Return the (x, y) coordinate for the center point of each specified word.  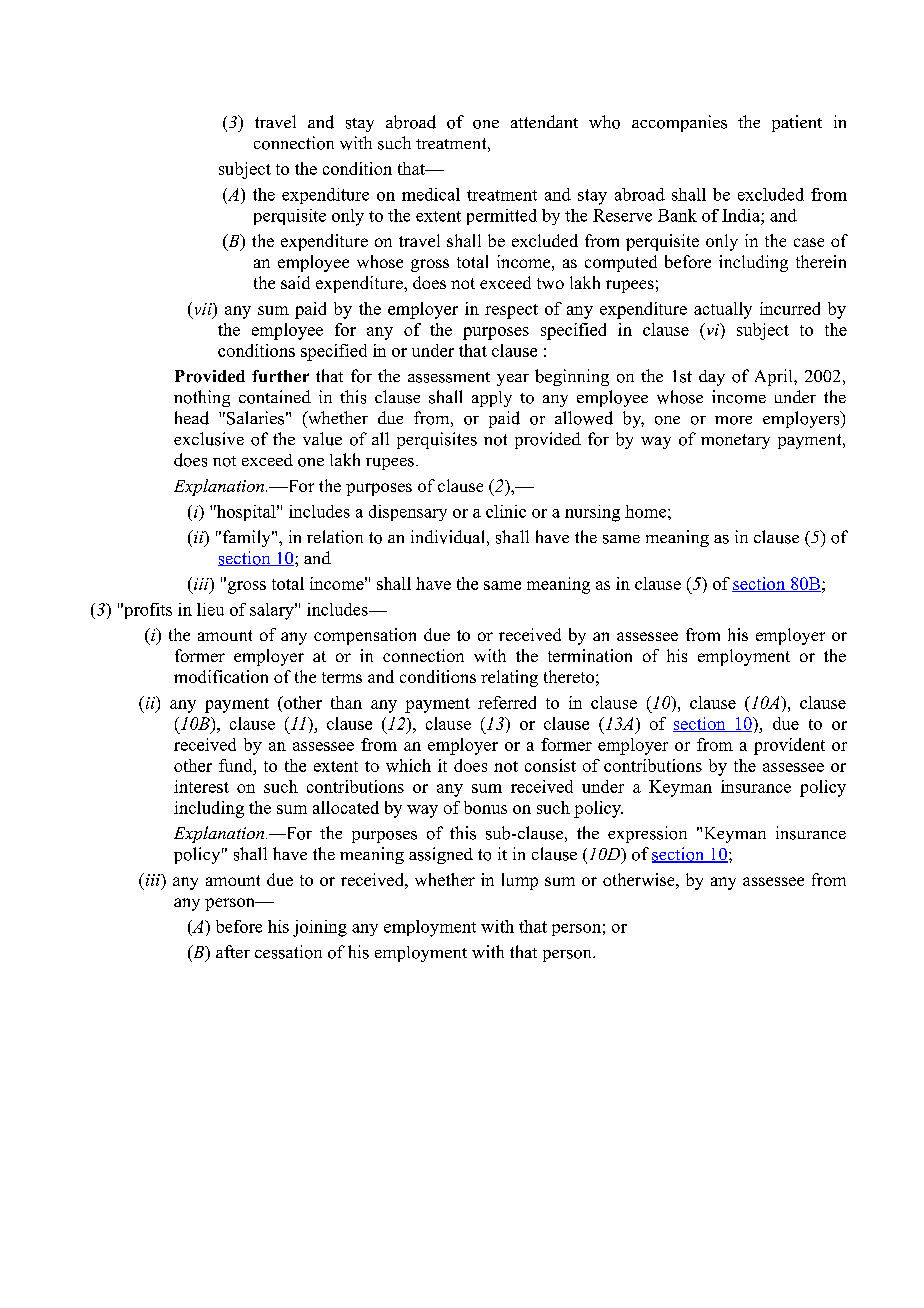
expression (647, 834)
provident (789, 746)
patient (797, 123)
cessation (288, 952)
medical (431, 194)
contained (275, 397)
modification (221, 676)
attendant (544, 121)
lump (520, 881)
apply (492, 399)
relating (509, 678)
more (733, 420)
